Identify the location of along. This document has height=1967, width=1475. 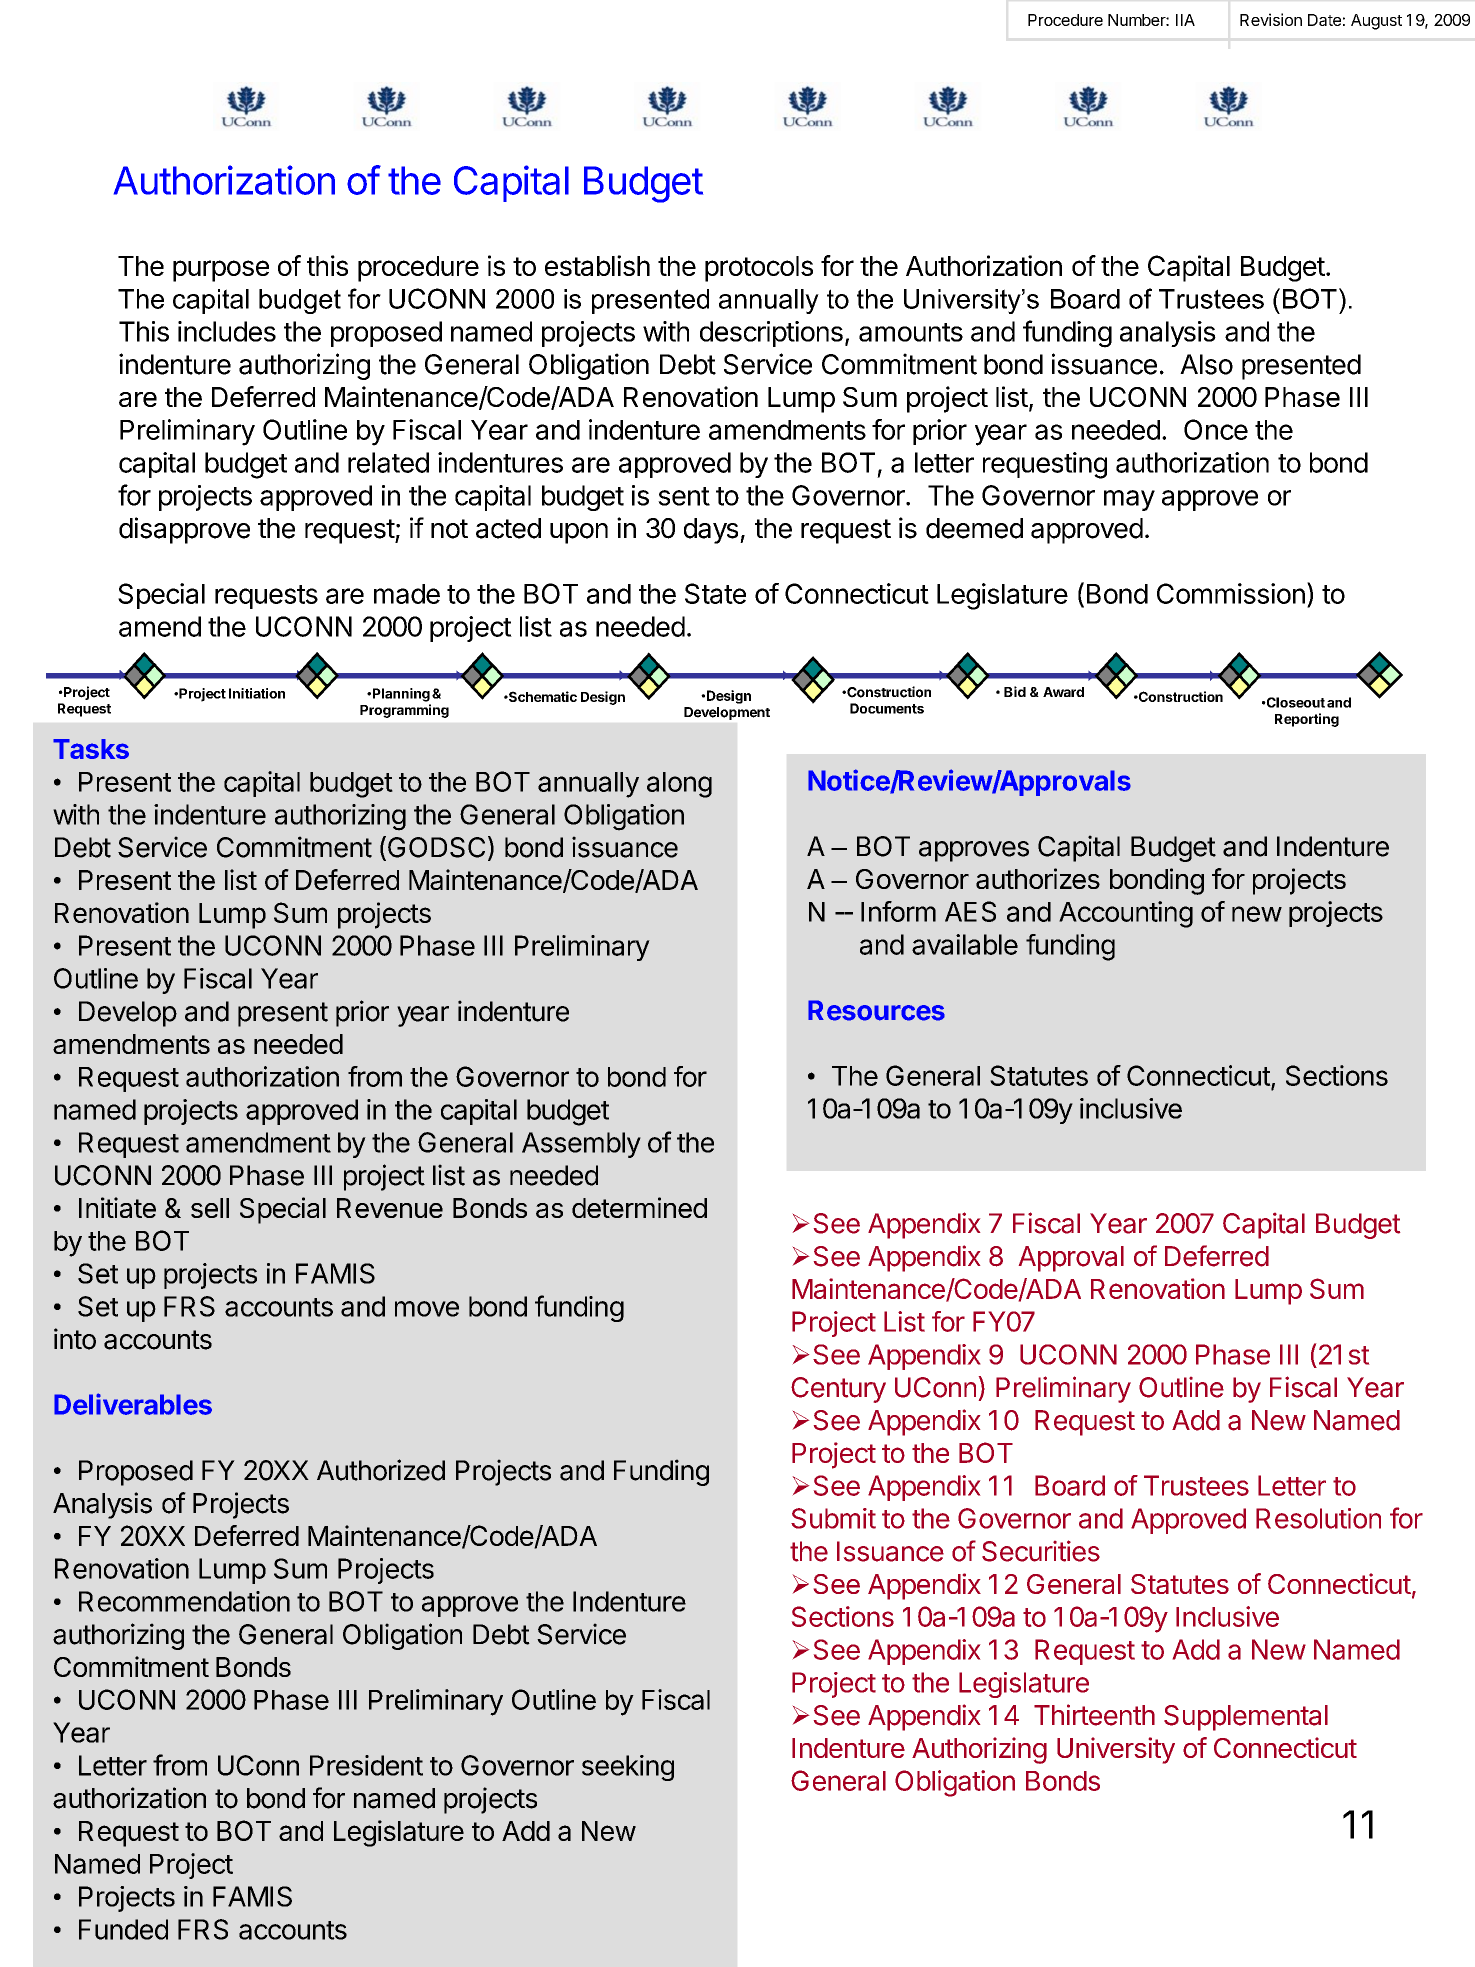
(679, 785).
